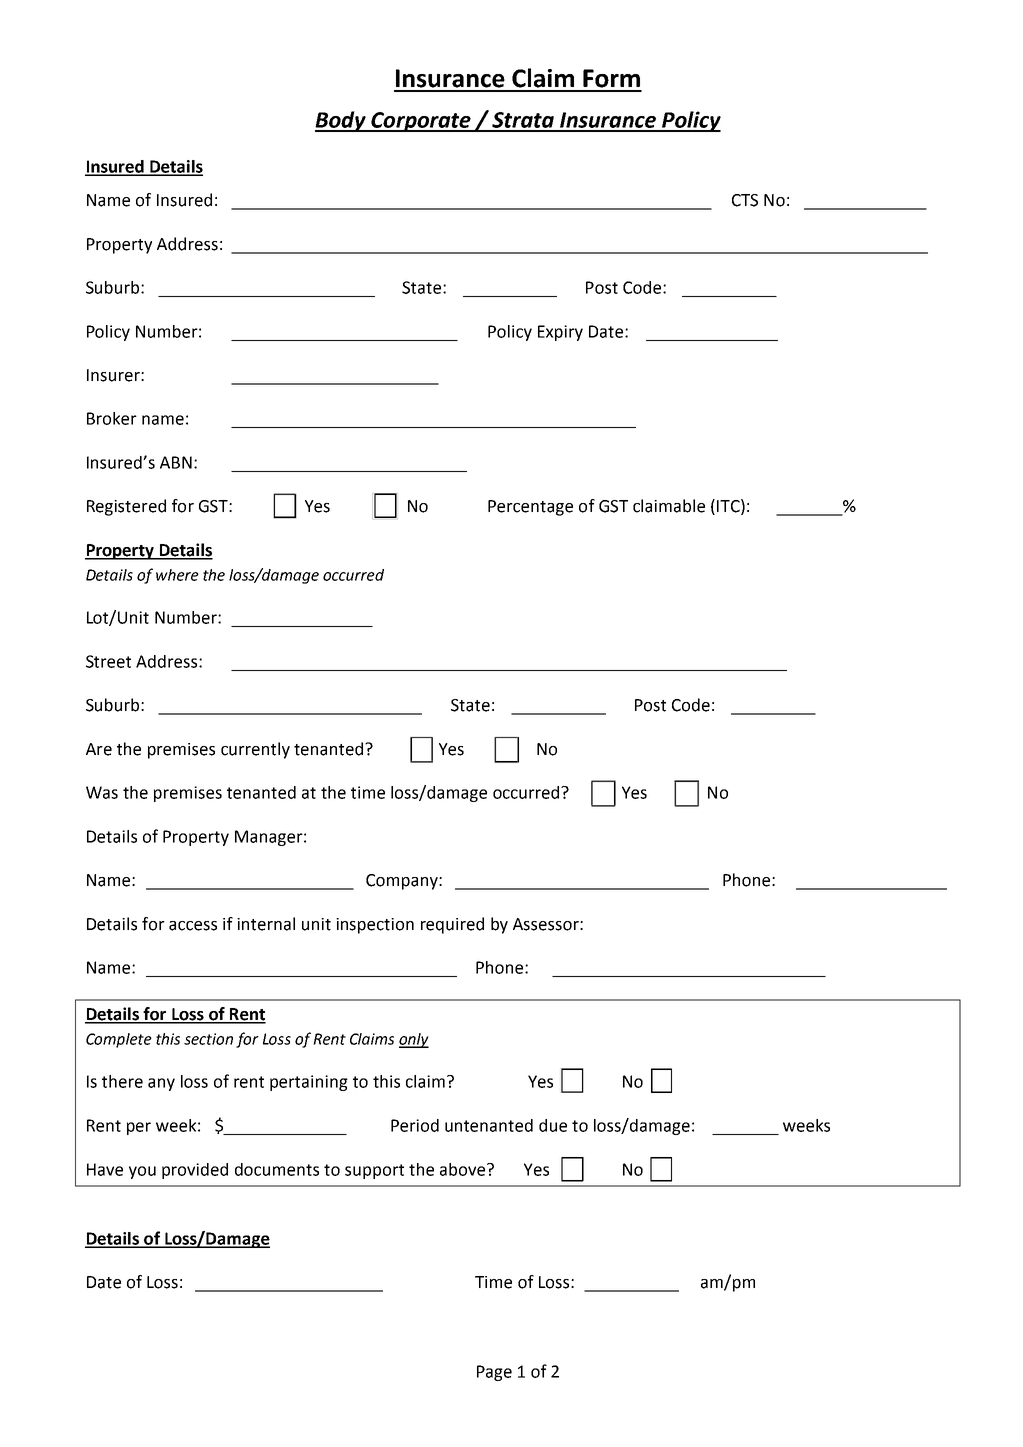  Describe the element at coordinates (195, 1171) in the image. I see `provided` at that location.
